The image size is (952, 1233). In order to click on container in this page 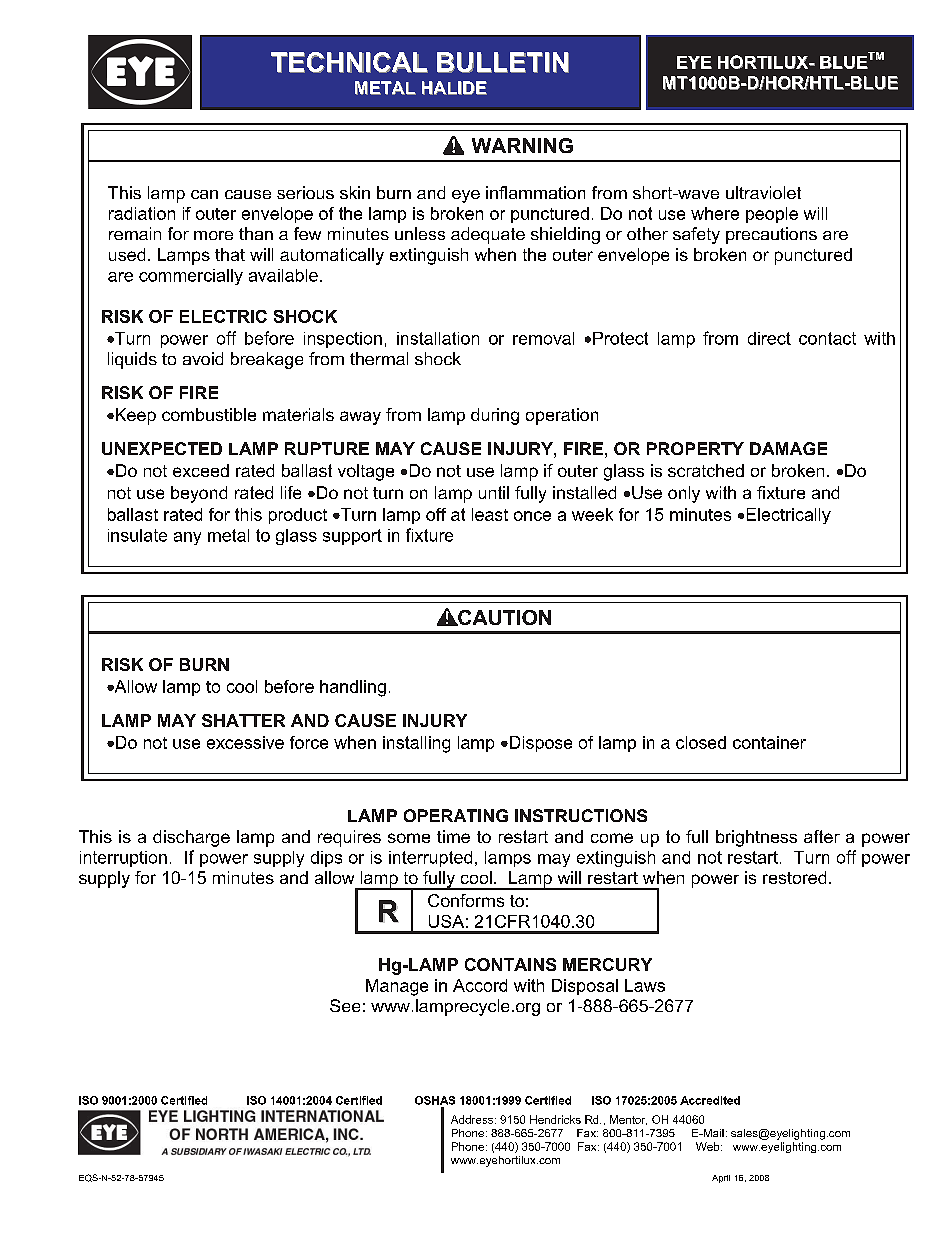, I will do `click(769, 742)`.
